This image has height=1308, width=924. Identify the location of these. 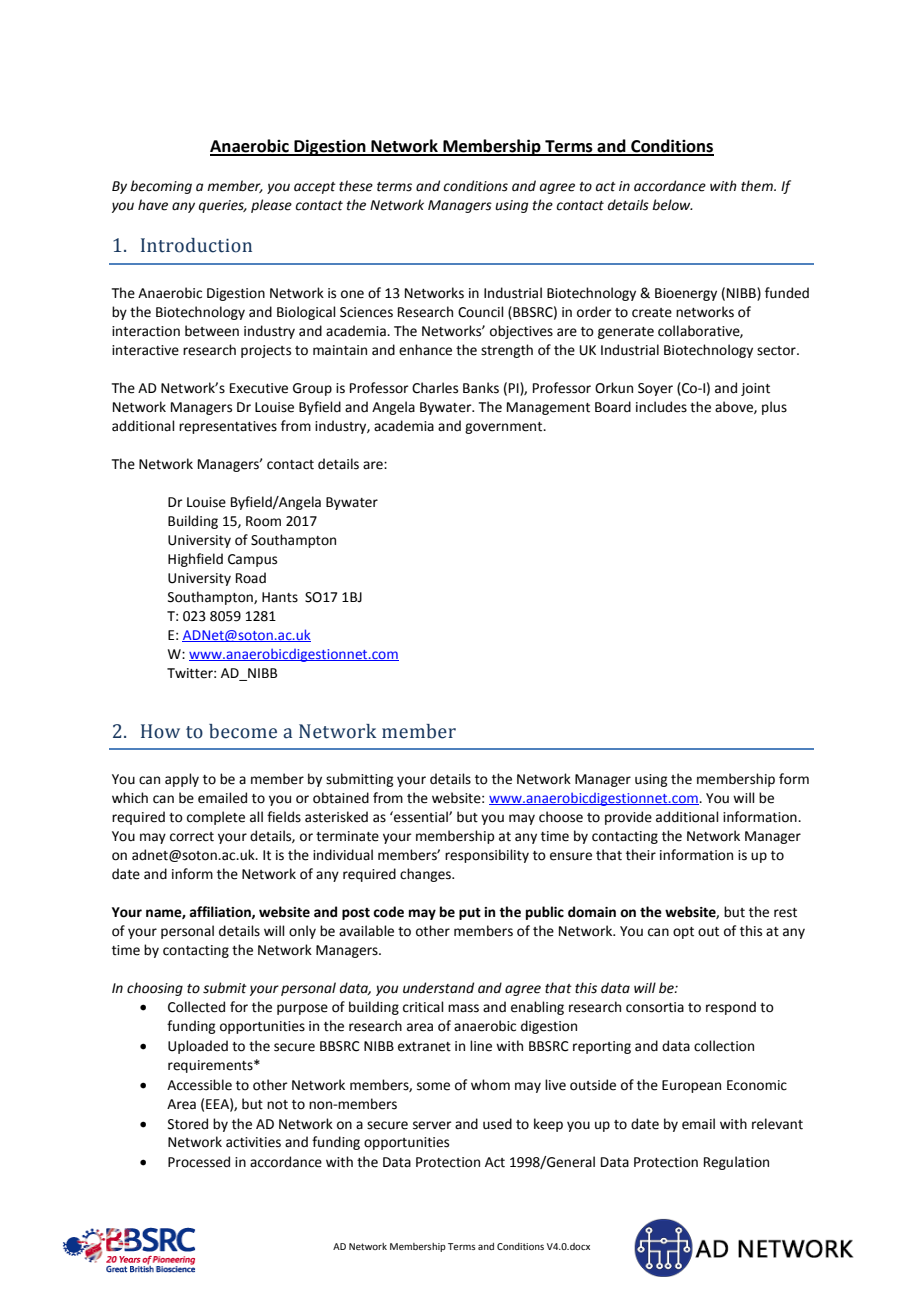
(356, 186).
